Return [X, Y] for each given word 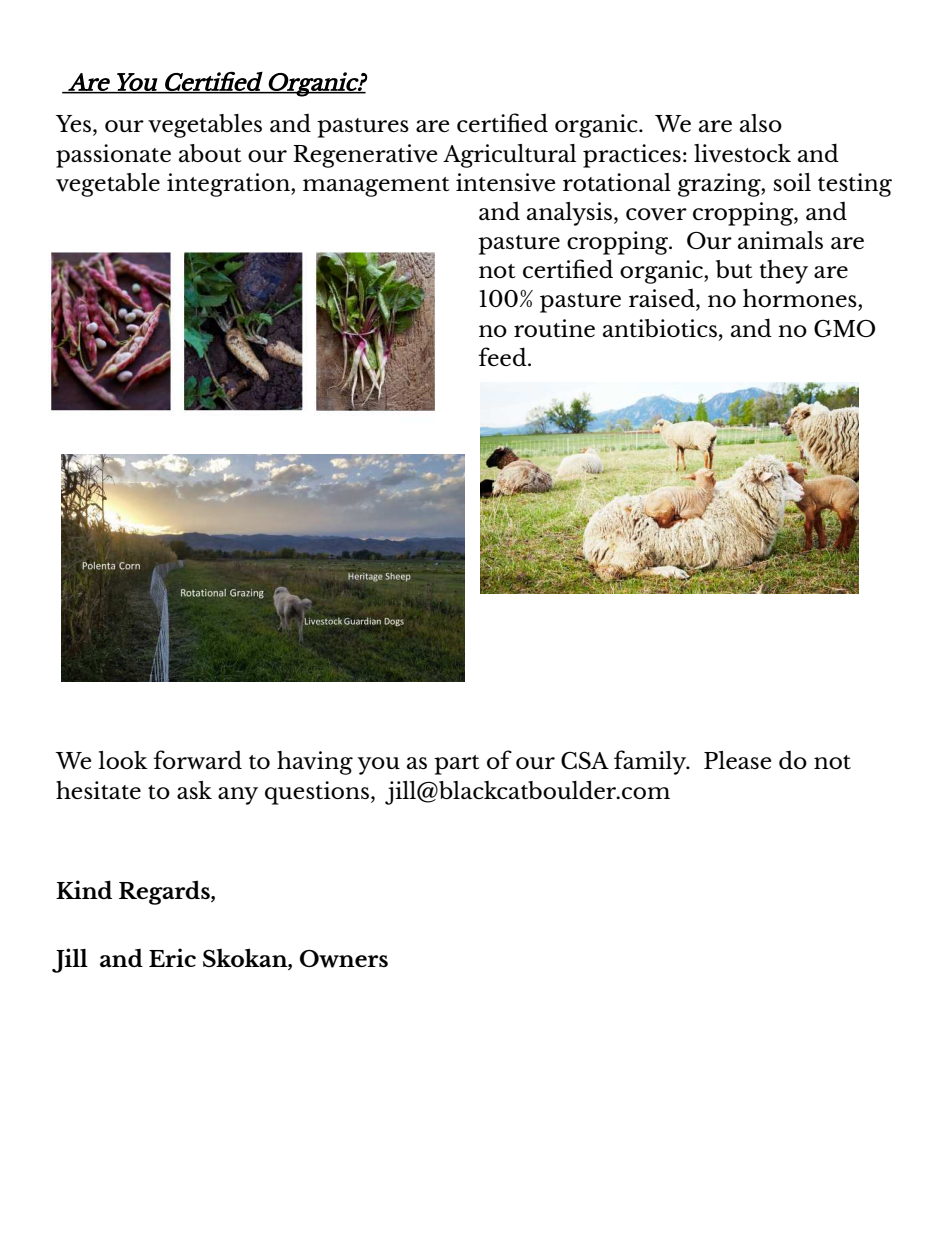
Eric [172, 957]
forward [197, 759]
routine [554, 328]
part [457, 765]
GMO [844, 328]
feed [503, 356]
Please [737, 760]
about [210, 153]
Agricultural [509, 156]
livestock [742, 153]
